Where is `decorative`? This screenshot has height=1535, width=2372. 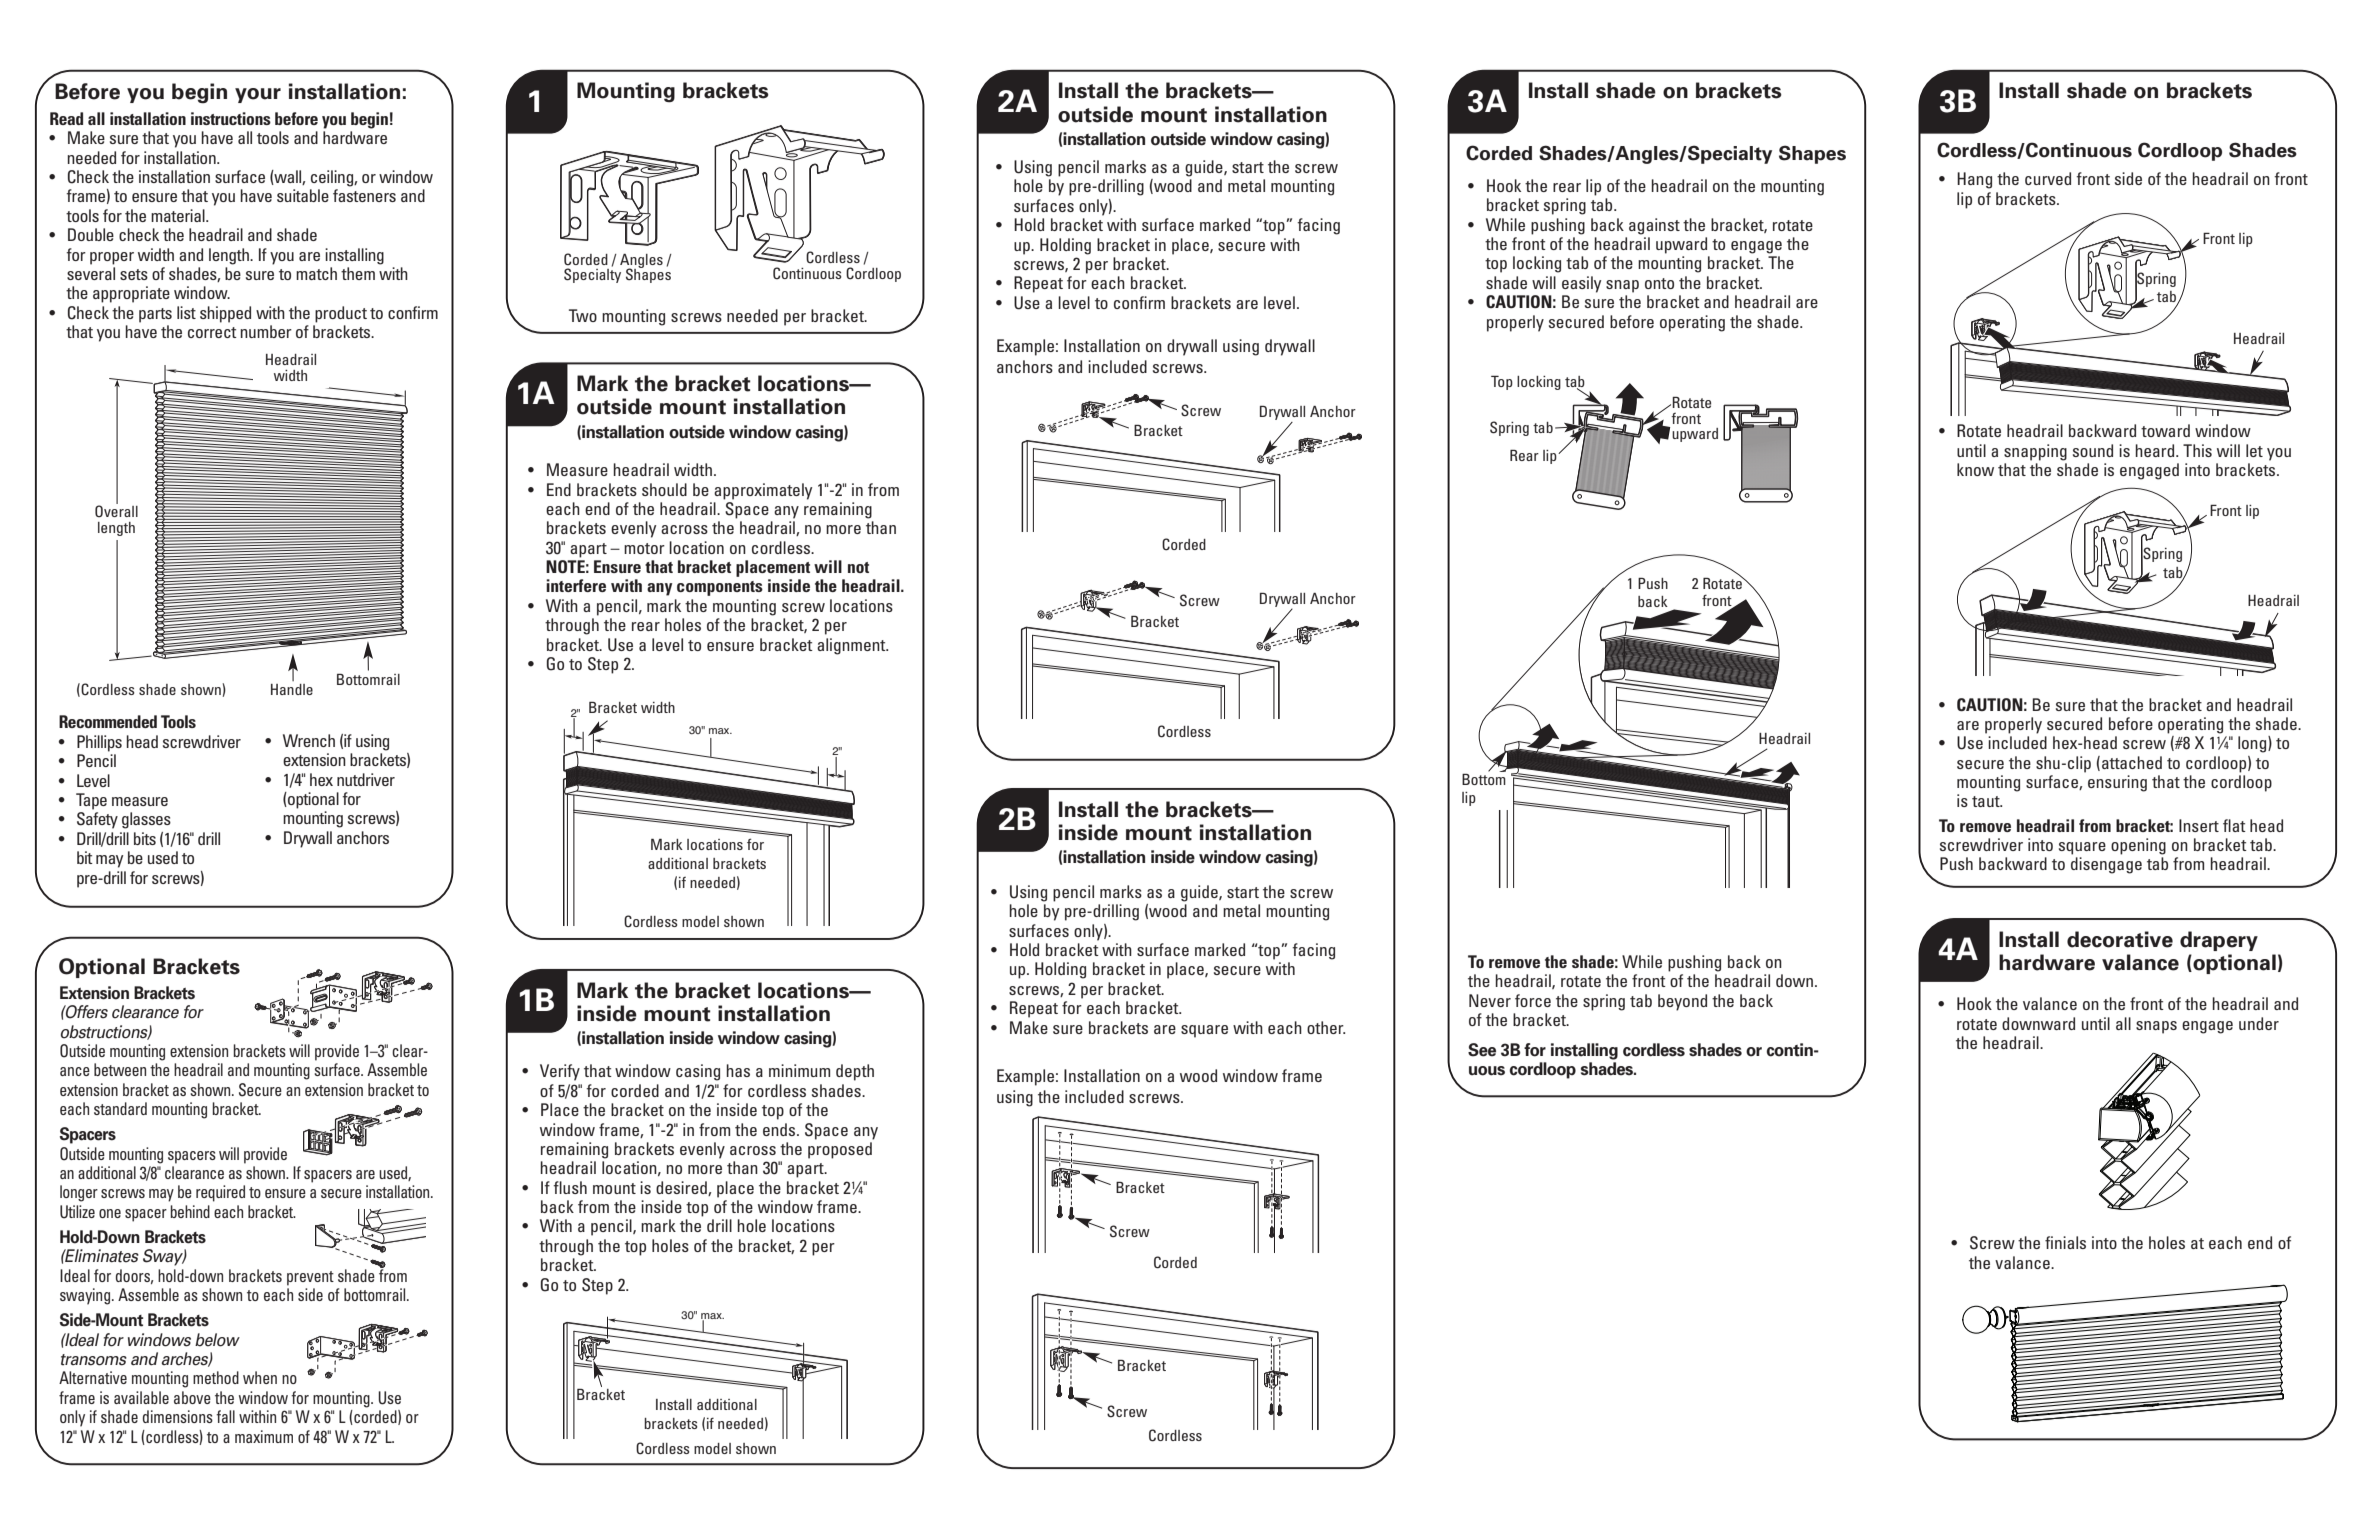 decorative is located at coordinates (2120, 939).
